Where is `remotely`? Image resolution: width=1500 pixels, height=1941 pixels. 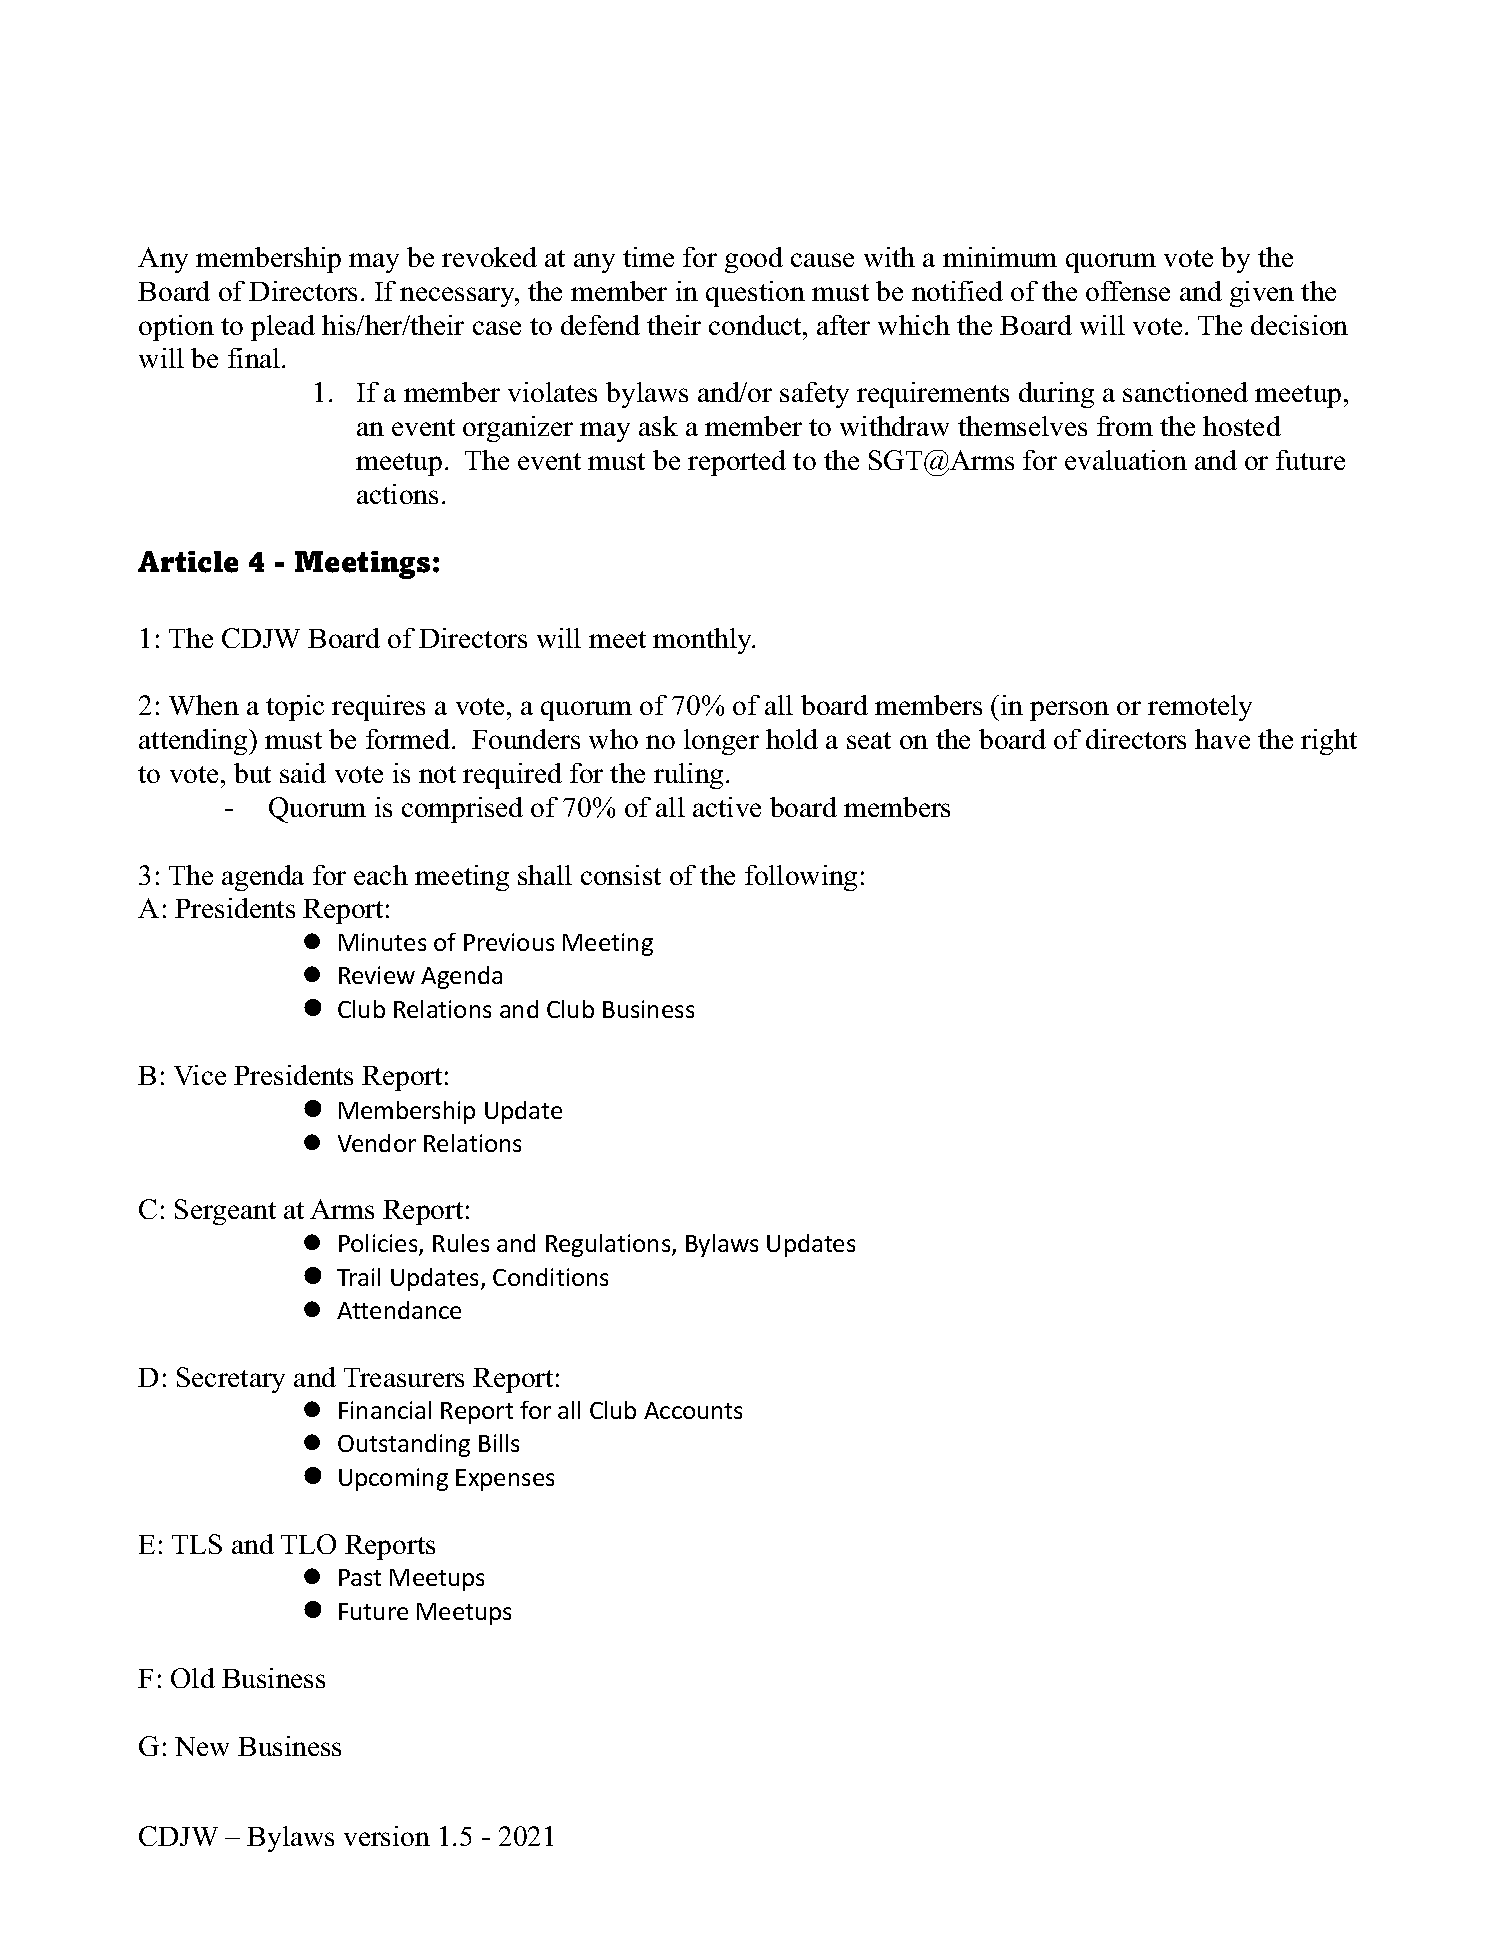 remotely is located at coordinates (1200, 708).
